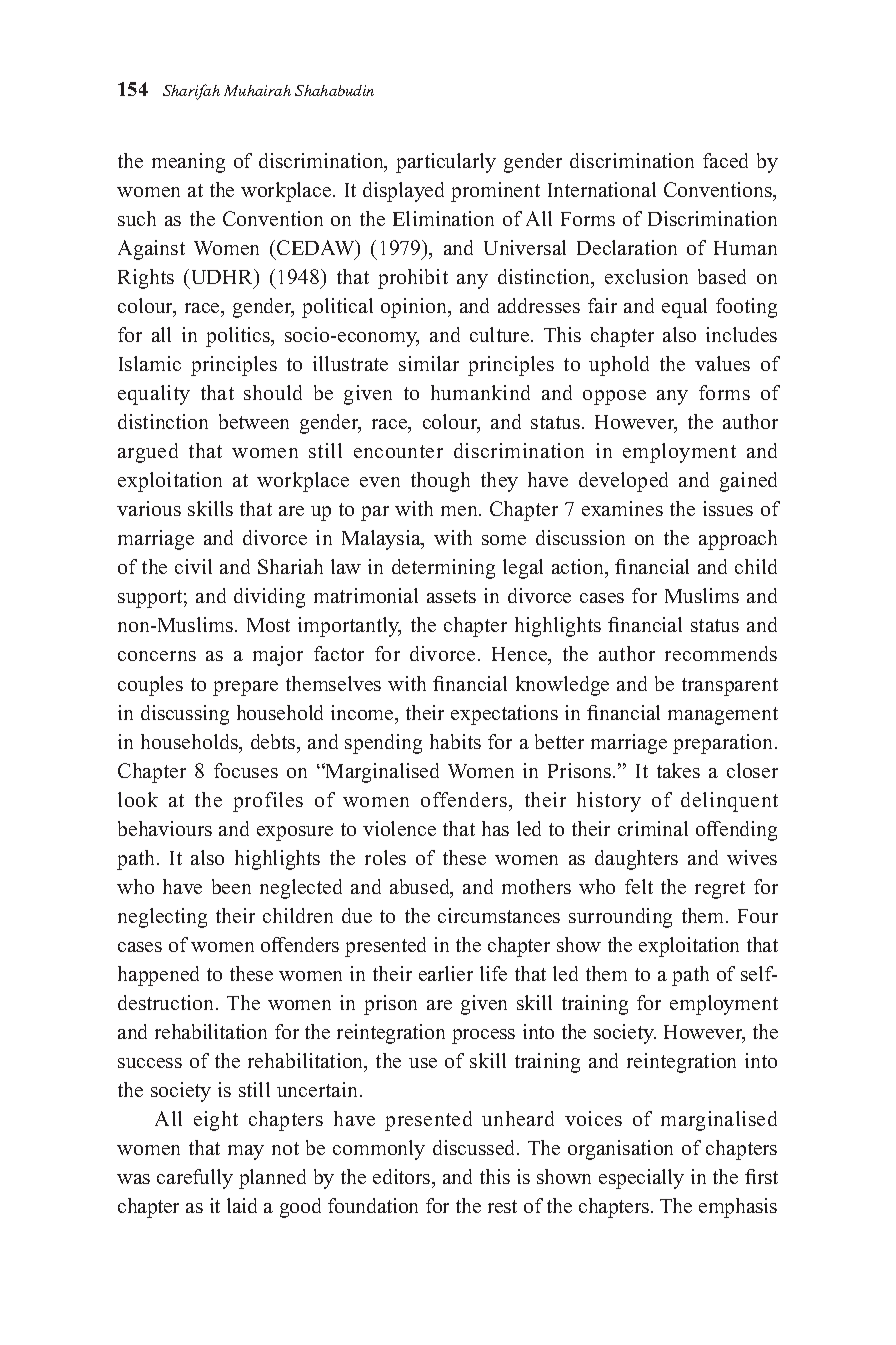  I want to click on editors, so click(403, 1178).
